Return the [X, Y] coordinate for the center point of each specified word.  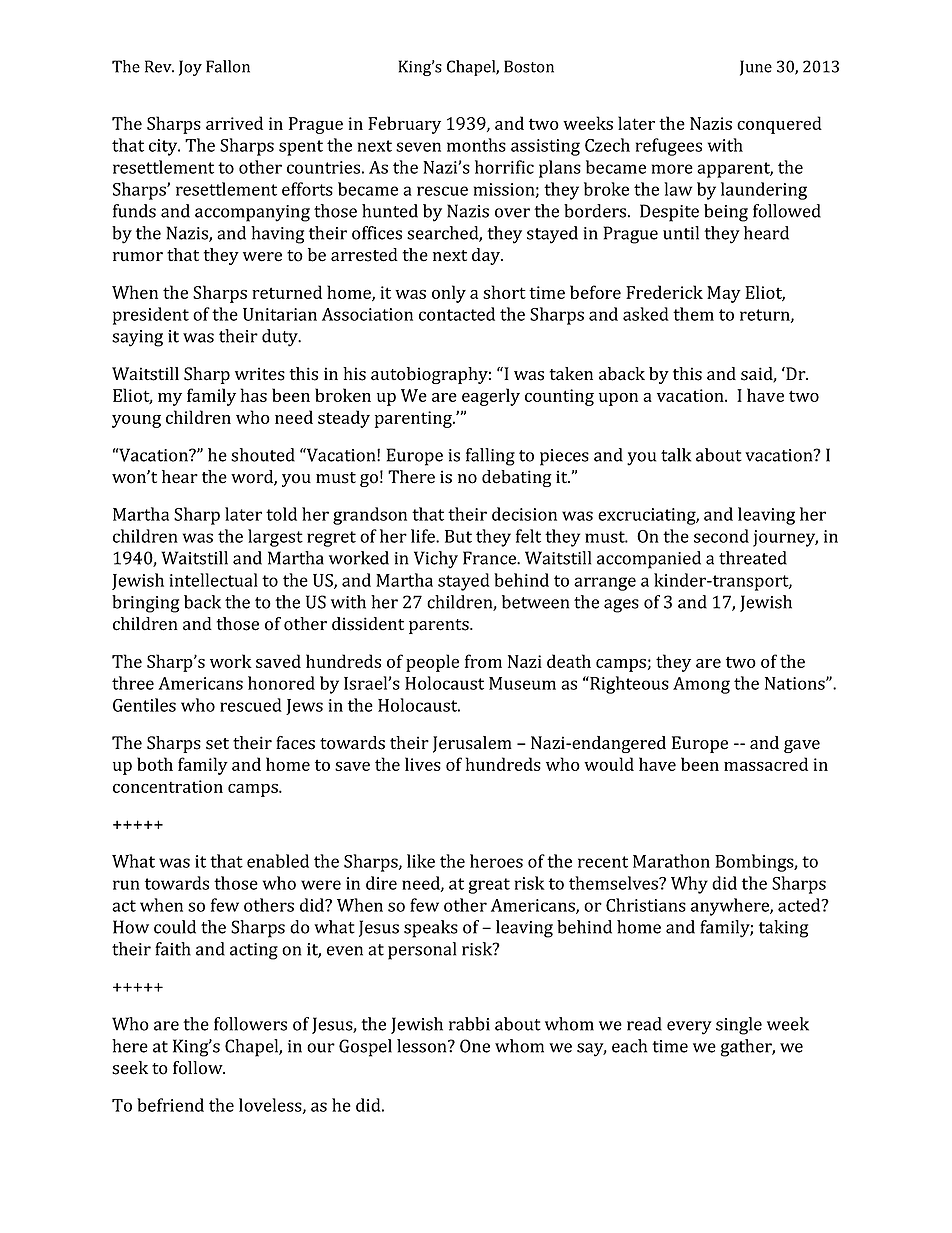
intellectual [214, 580]
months [476, 145]
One [475, 1046]
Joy [190, 68]
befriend [170, 1105]
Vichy [436, 560]
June [756, 68]
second [721, 536]
